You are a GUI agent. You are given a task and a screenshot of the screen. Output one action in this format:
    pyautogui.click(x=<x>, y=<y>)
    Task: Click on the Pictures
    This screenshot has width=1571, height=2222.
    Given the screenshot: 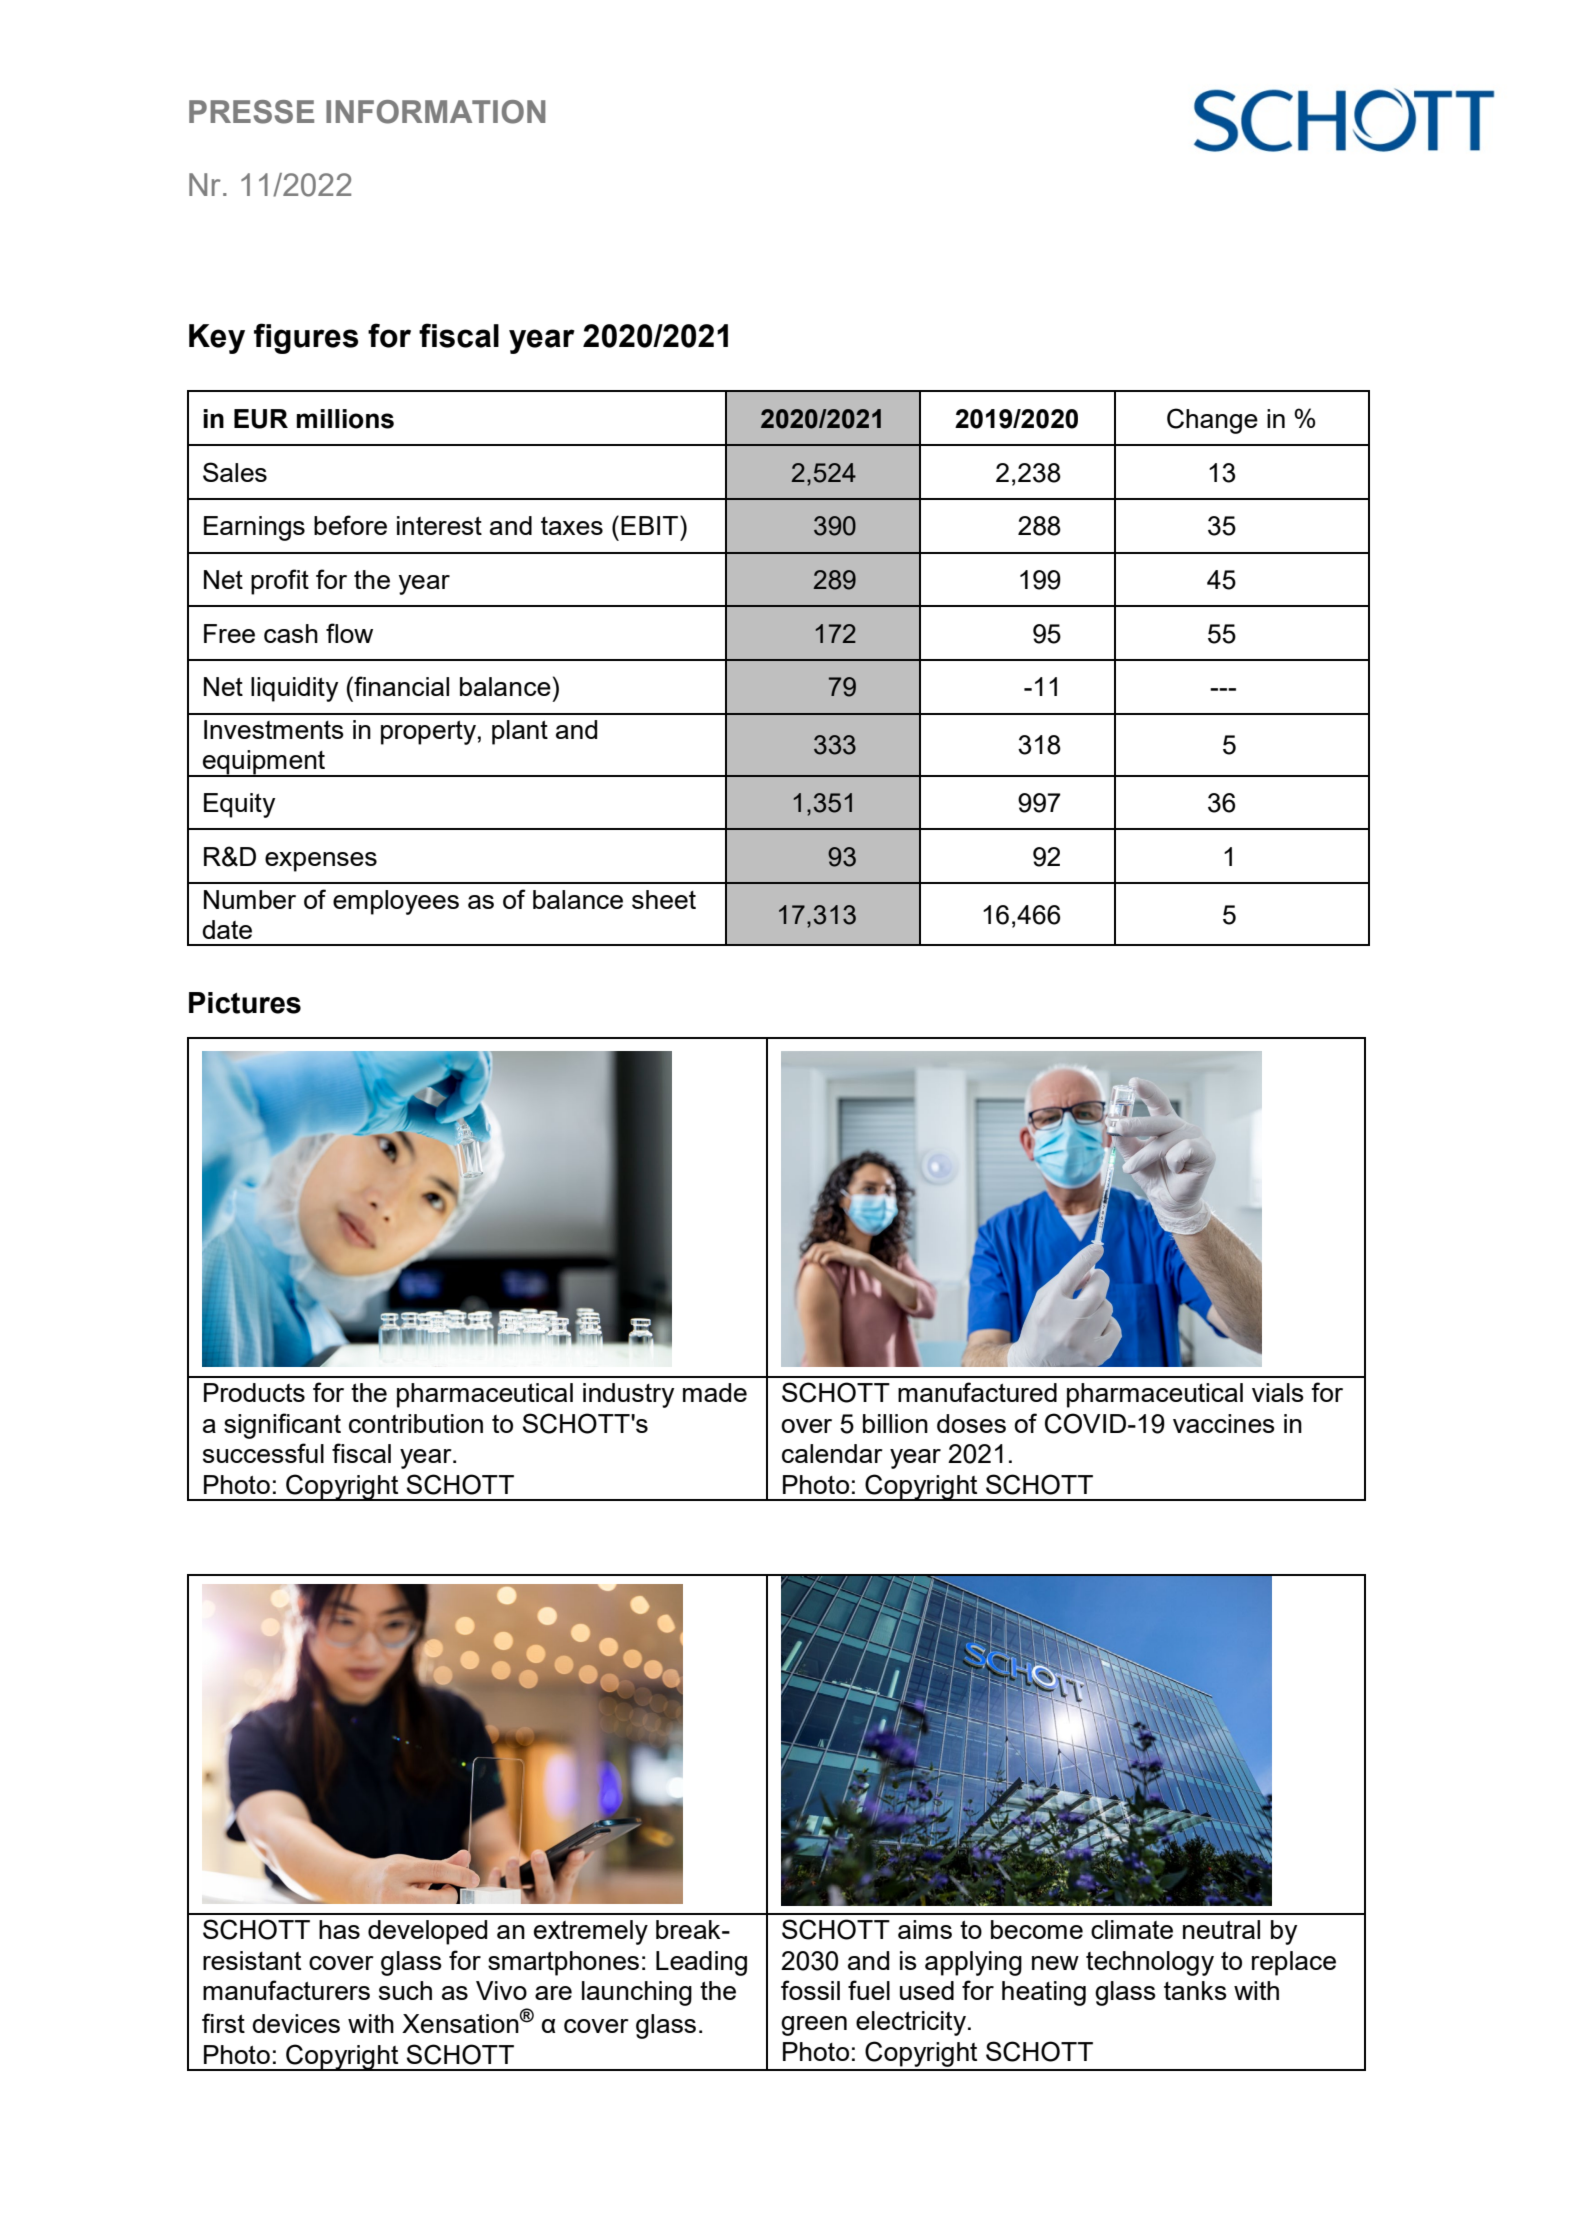 What is the action you would take?
    pyautogui.click(x=245, y=1003)
